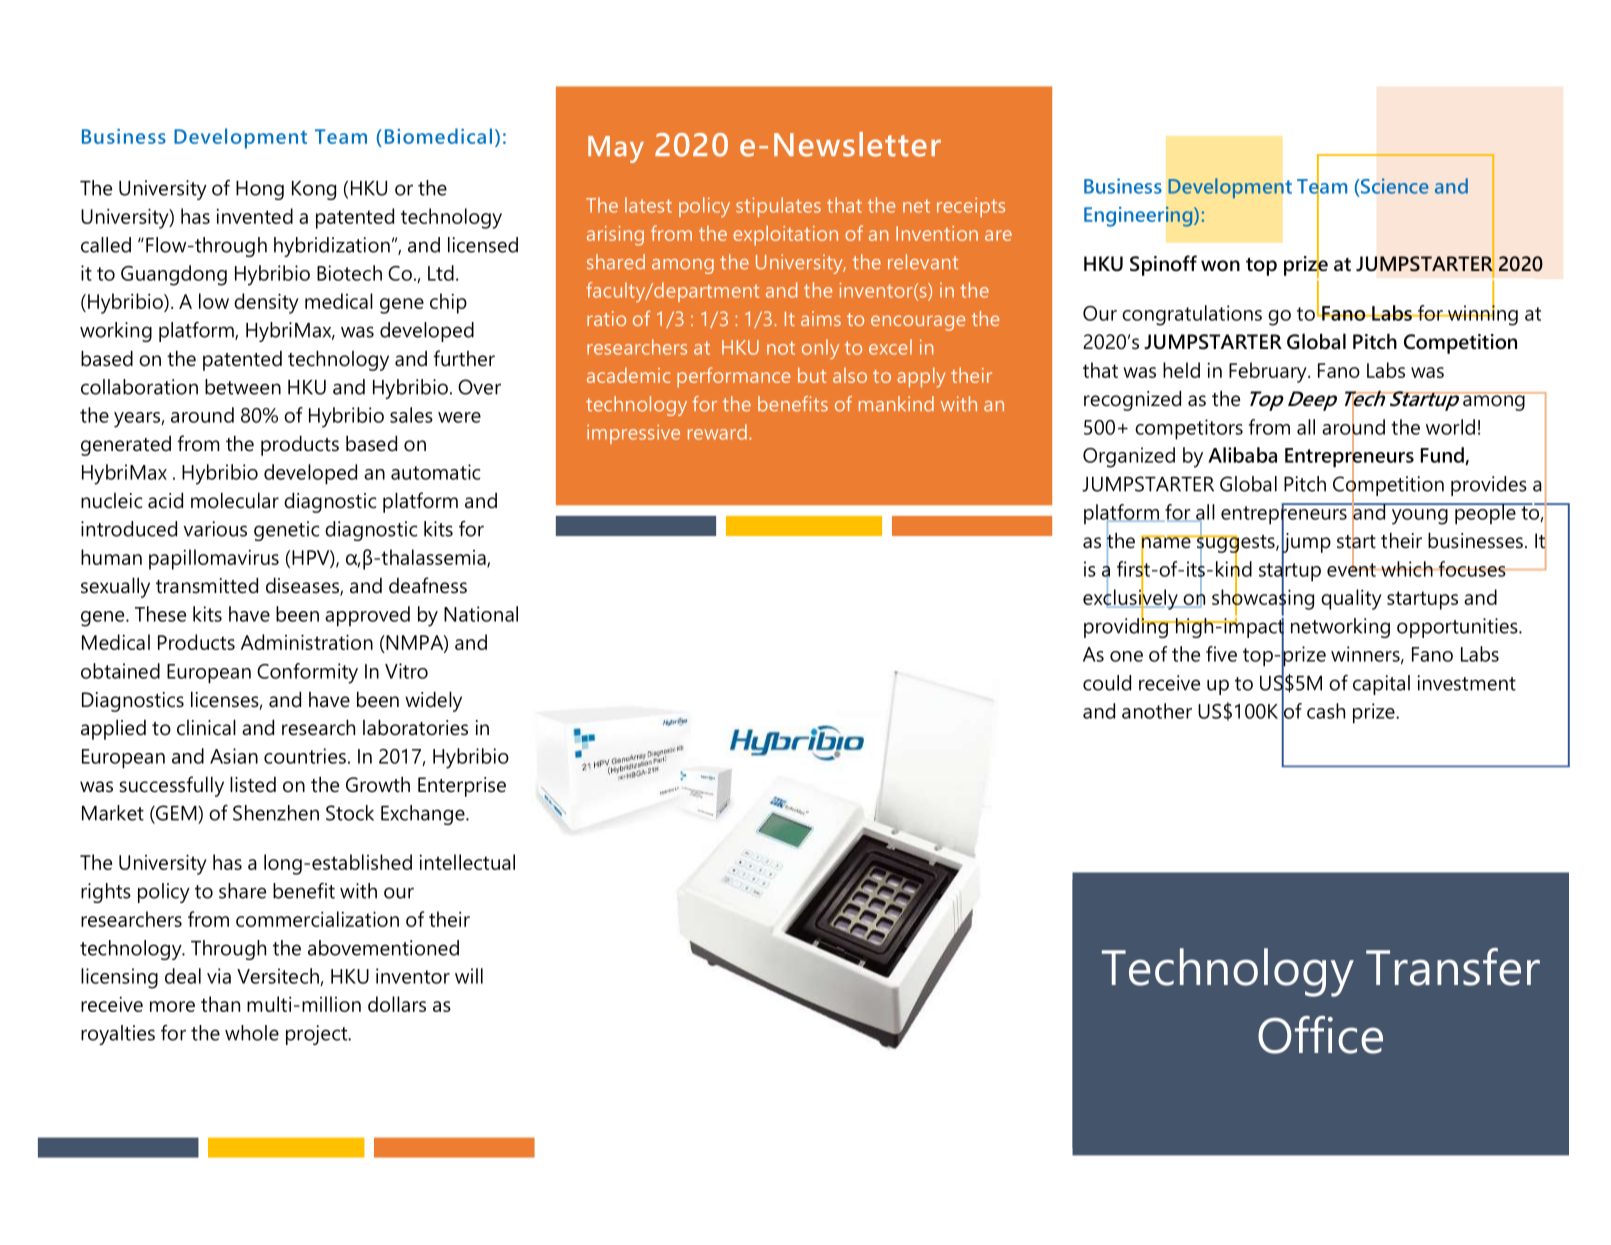  Describe the element at coordinates (1393, 187) in the screenshot. I see `Science` at that location.
